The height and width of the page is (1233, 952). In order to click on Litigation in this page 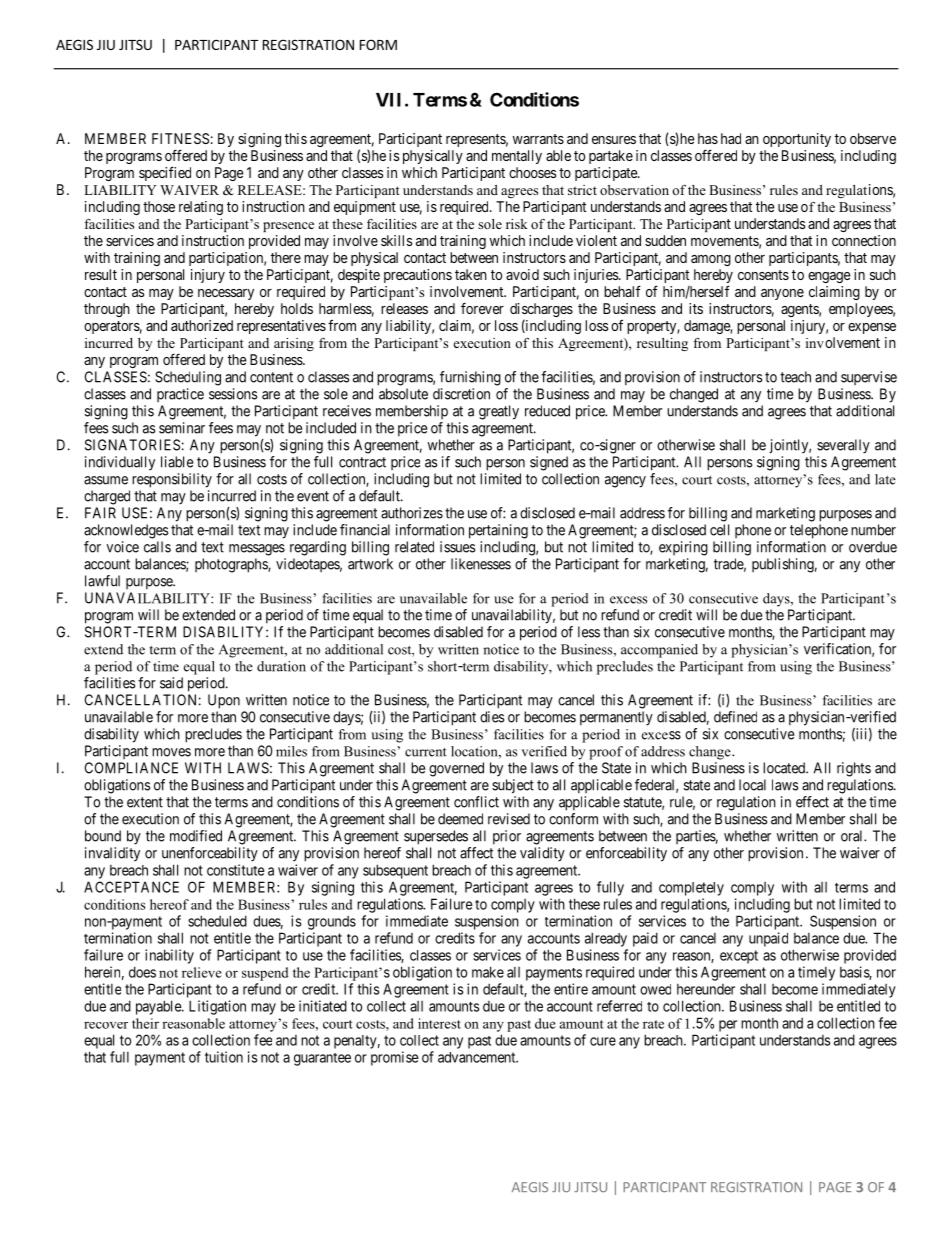, I will do `click(217, 1007)`.
